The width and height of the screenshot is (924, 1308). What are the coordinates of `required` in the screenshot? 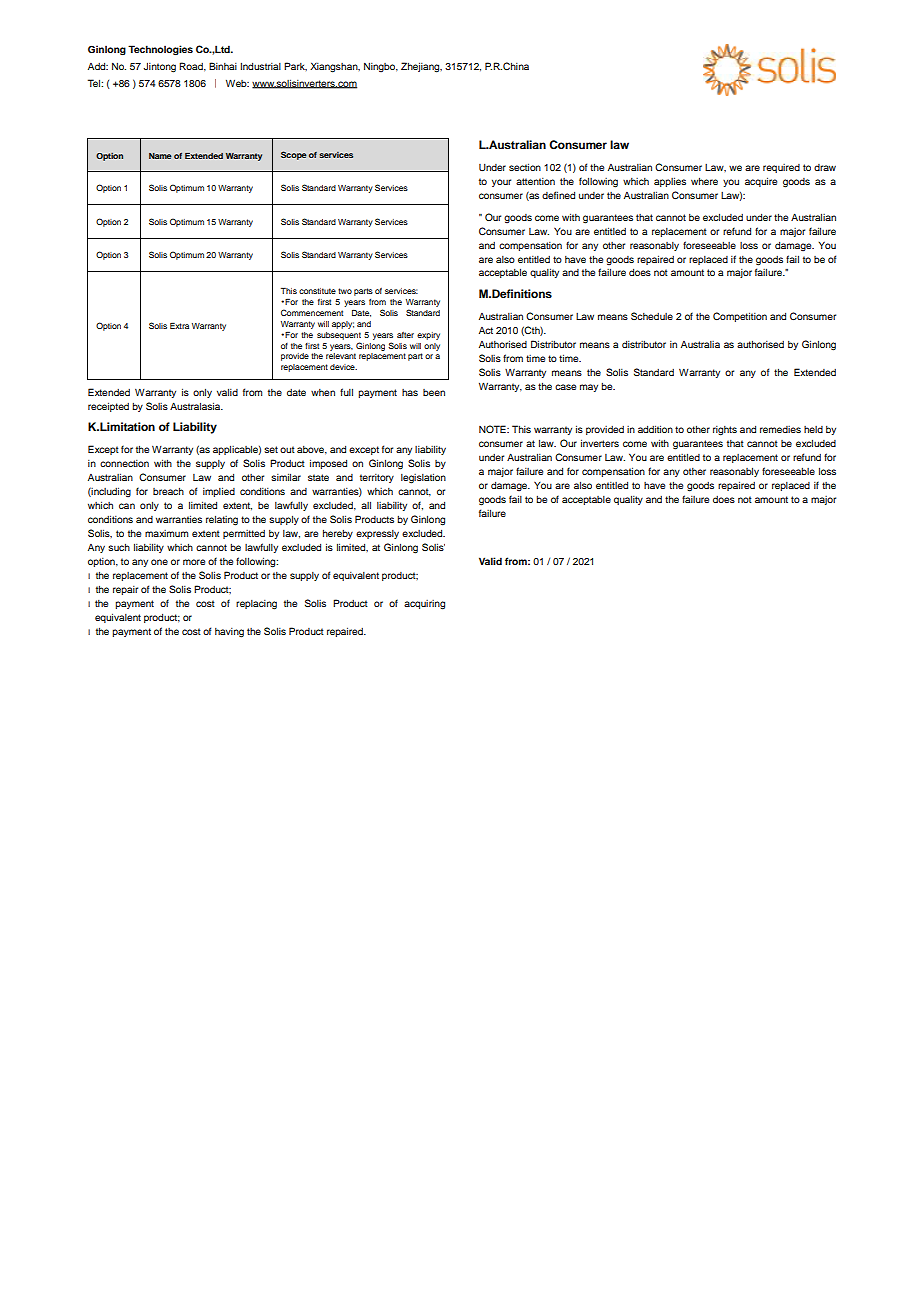 It's located at (781, 168).
